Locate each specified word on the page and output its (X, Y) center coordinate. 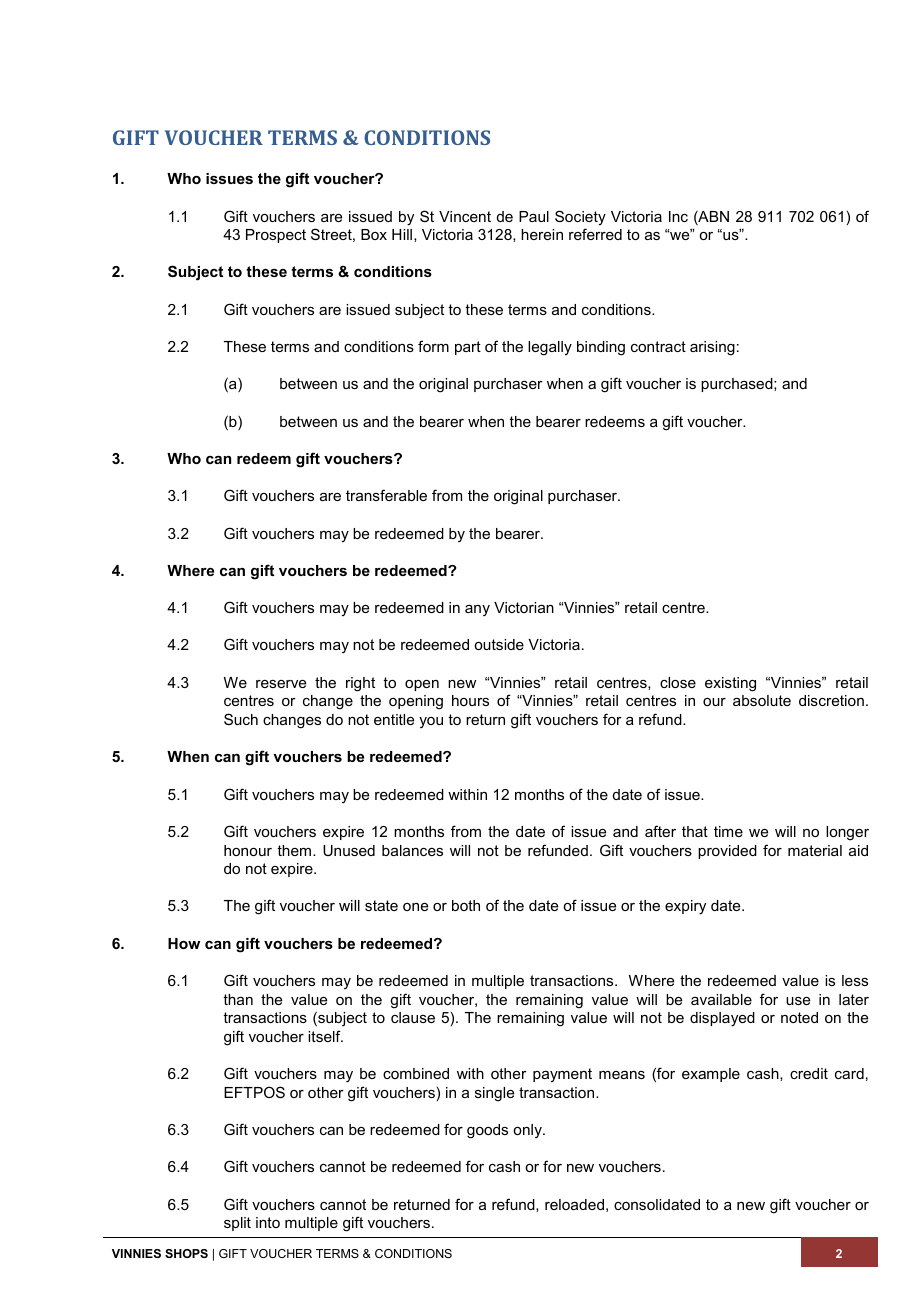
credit (809, 1073)
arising (712, 348)
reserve (281, 684)
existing (730, 684)
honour (248, 850)
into (268, 1222)
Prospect (276, 236)
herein (542, 234)
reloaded (574, 1204)
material (815, 850)
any (477, 610)
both (466, 905)
